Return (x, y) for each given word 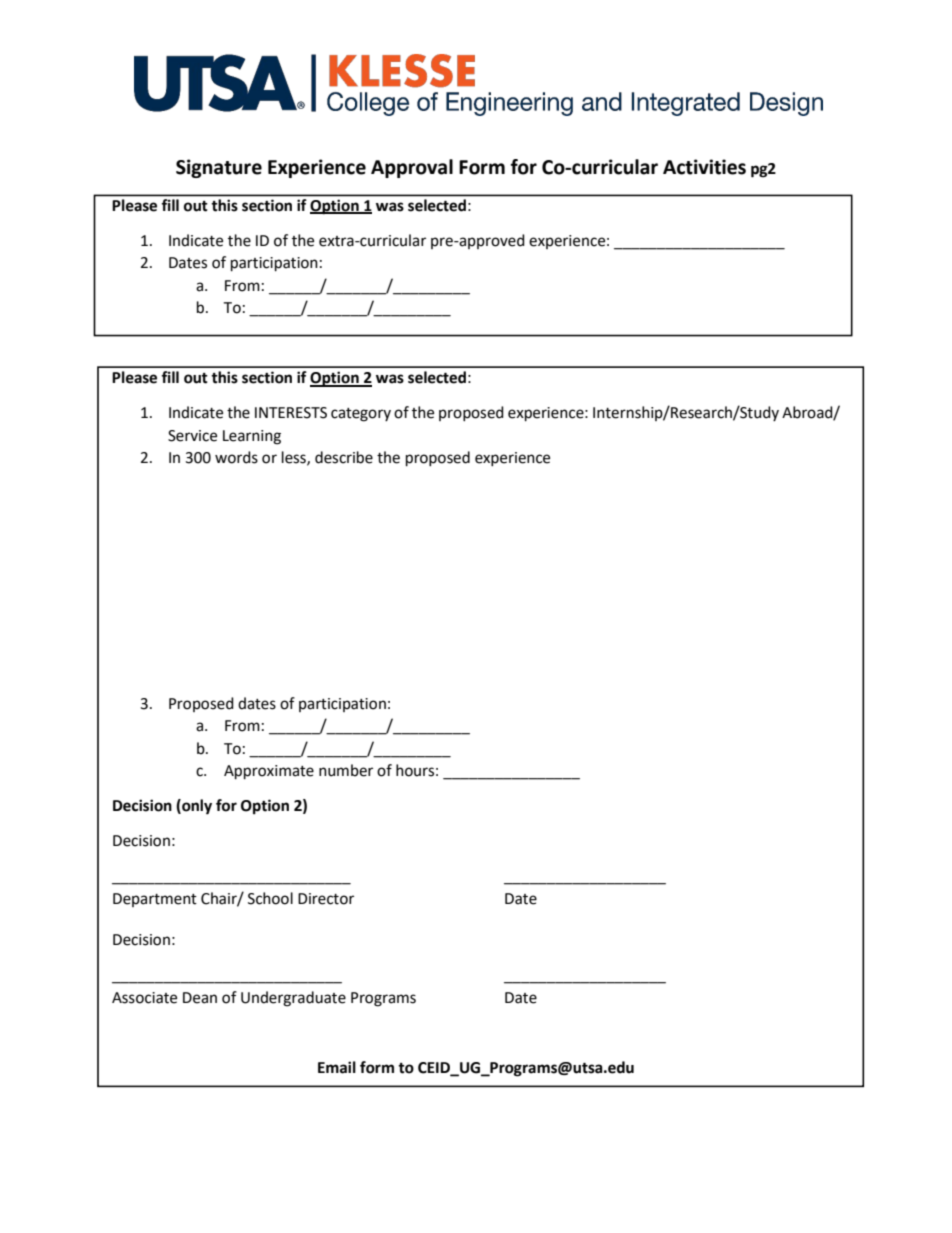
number (346, 770)
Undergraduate (293, 999)
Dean (200, 998)
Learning (252, 437)
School (270, 898)
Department (155, 900)
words (236, 457)
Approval (412, 168)
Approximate (269, 772)
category (361, 415)
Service (192, 436)
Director (326, 899)
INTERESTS (291, 413)
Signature (219, 168)
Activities (704, 167)
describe (344, 457)
